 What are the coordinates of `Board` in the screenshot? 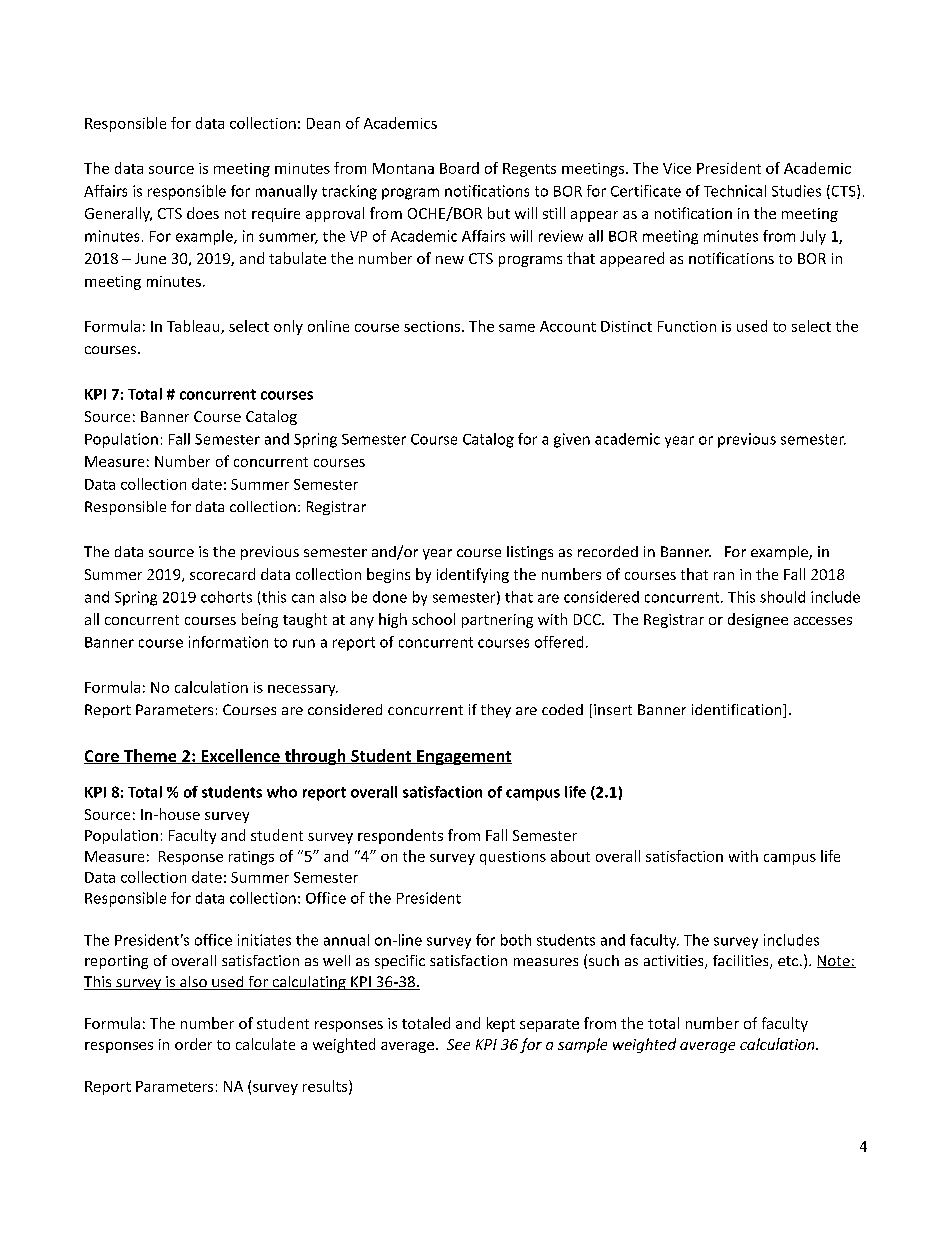 It's located at (459, 168).
